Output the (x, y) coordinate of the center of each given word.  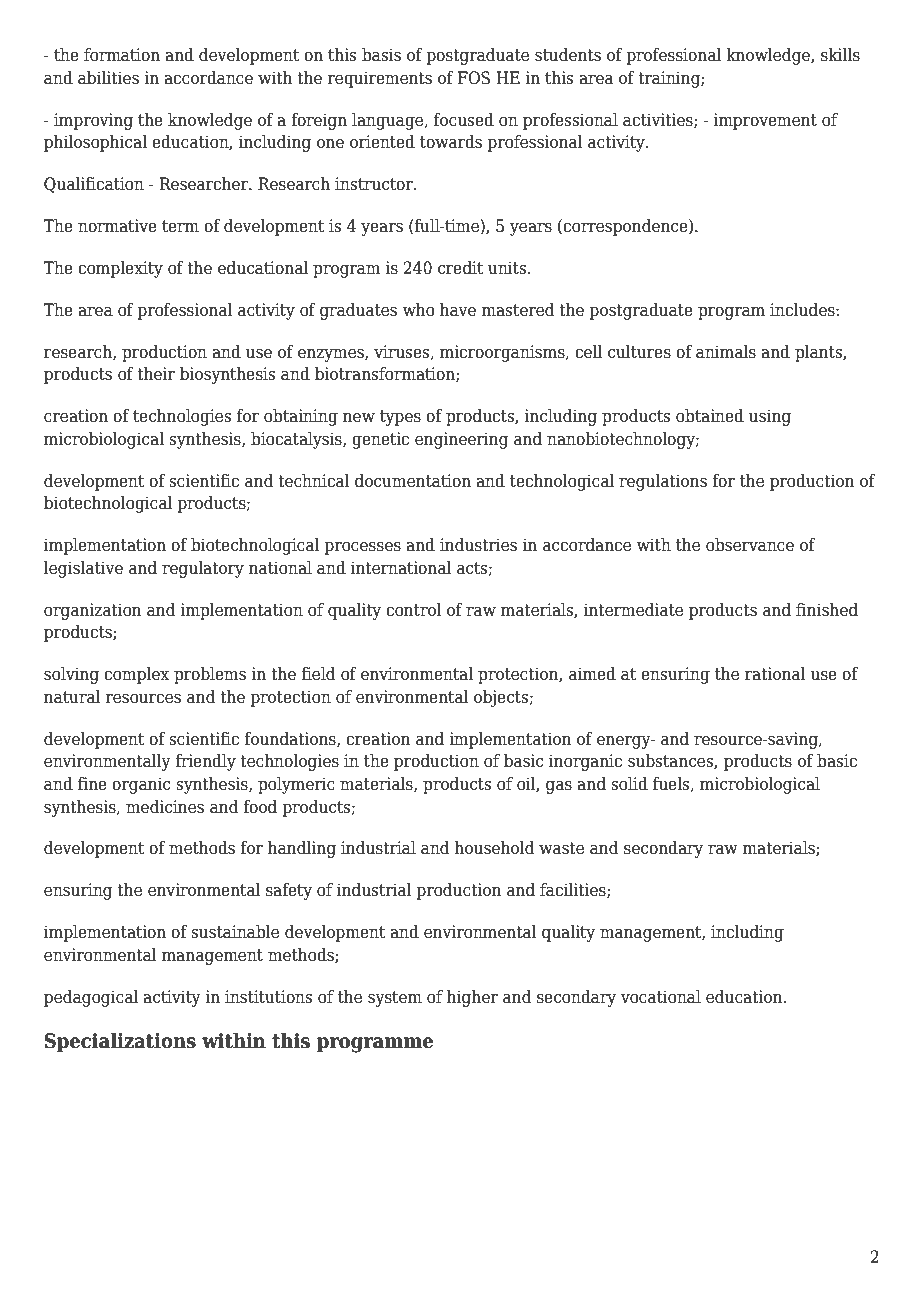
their (156, 374)
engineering (461, 440)
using (770, 417)
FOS (474, 78)
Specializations (120, 1042)
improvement (765, 121)
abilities (108, 78)
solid (629, 784)
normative (117, 226)
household (494, 848)
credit (460, 268)
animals (726, 352)
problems (210, 675)
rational (775, 674)
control (413, 610)
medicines (165, 807)
